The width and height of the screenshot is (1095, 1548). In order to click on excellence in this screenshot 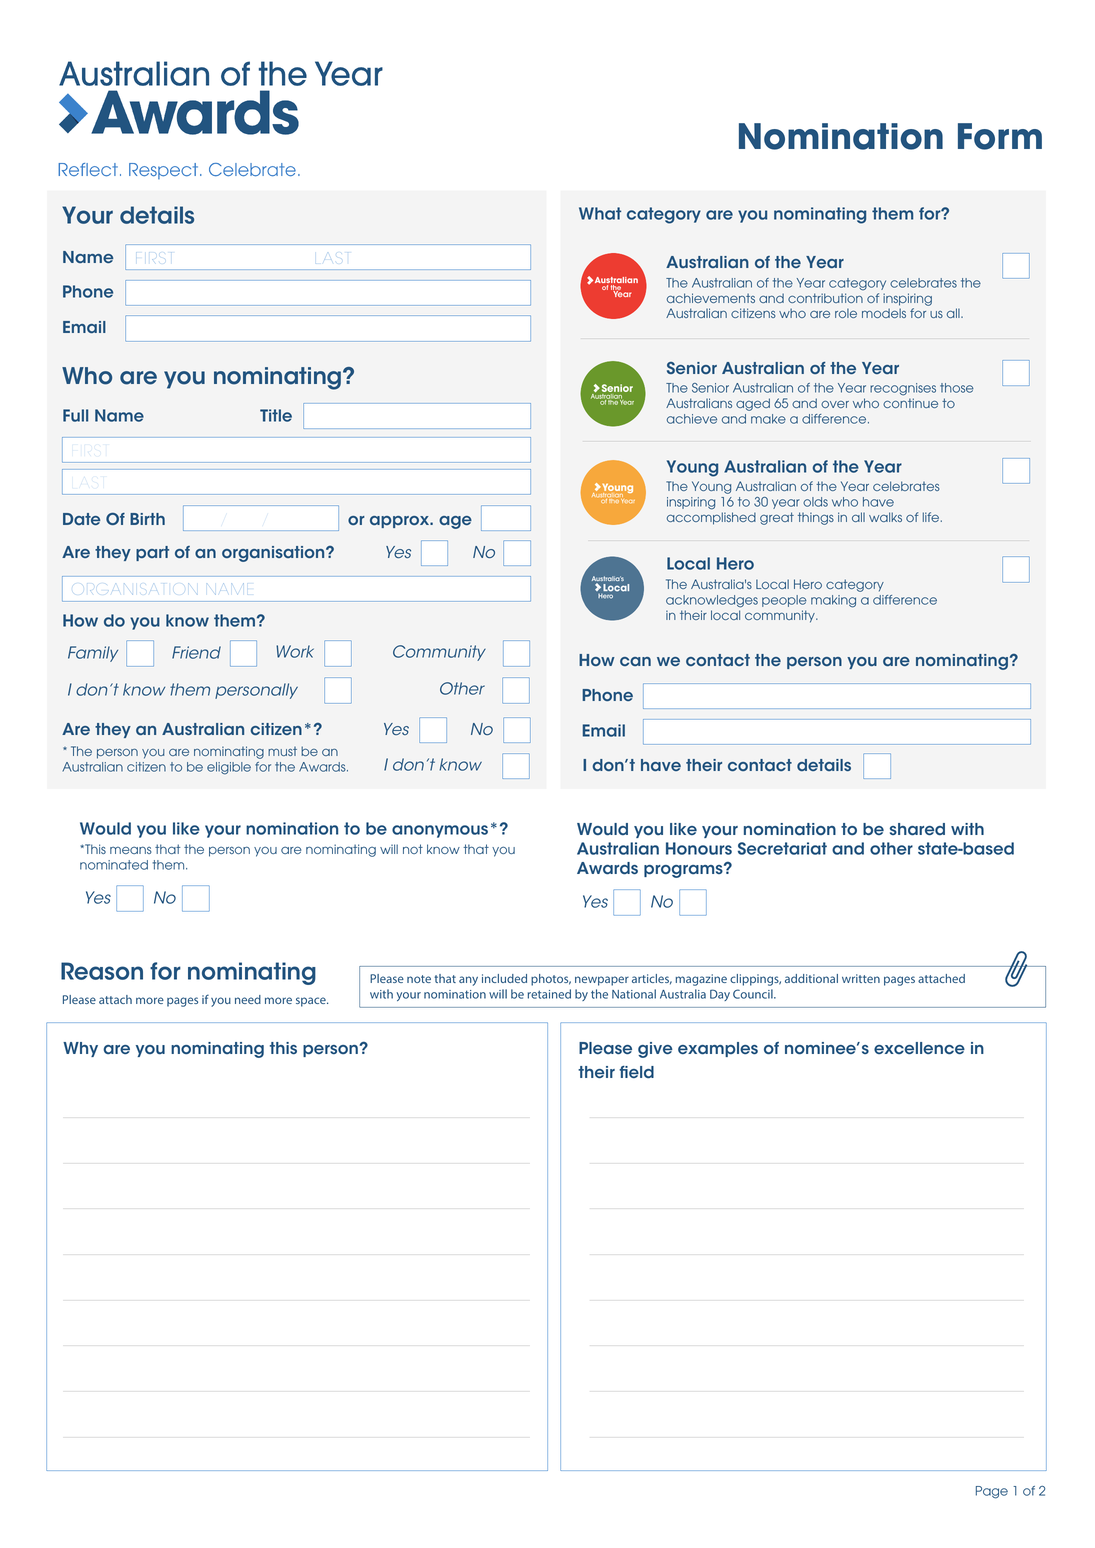, I will do `click(919, 1048)`.
